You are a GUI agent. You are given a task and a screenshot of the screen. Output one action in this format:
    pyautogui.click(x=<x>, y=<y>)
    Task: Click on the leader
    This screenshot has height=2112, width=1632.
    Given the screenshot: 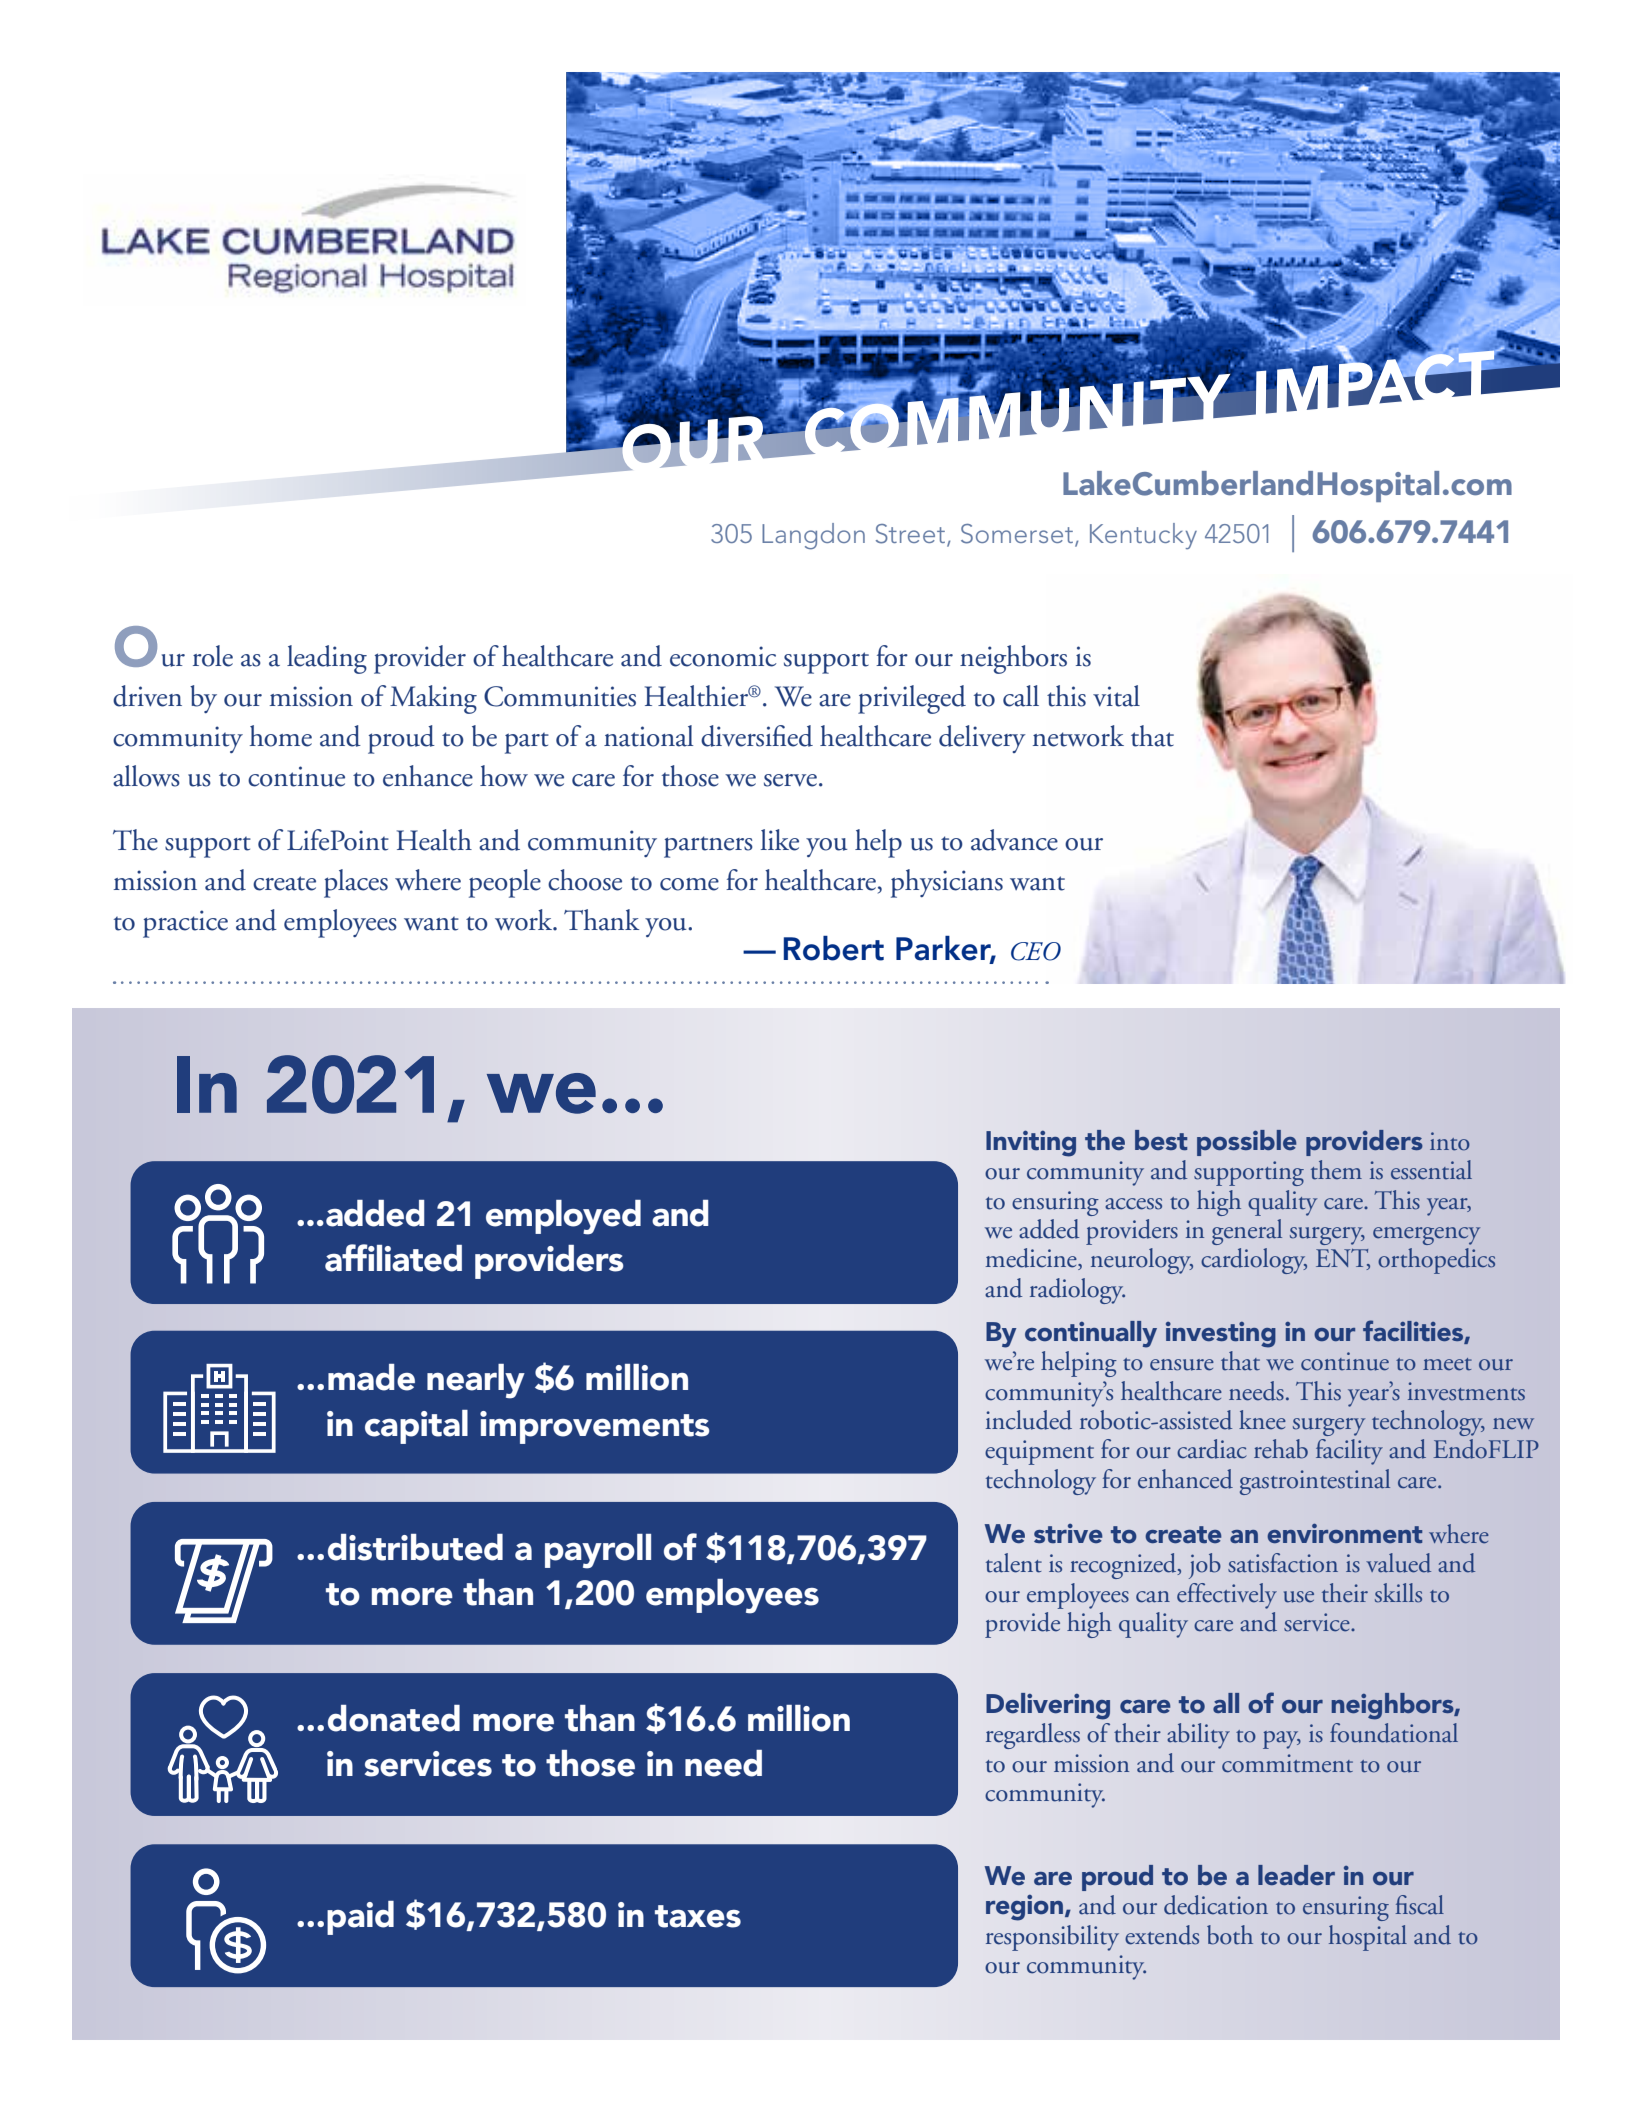 What is the action you would take?
    pyautogui.click(x=1296, y=1875)
